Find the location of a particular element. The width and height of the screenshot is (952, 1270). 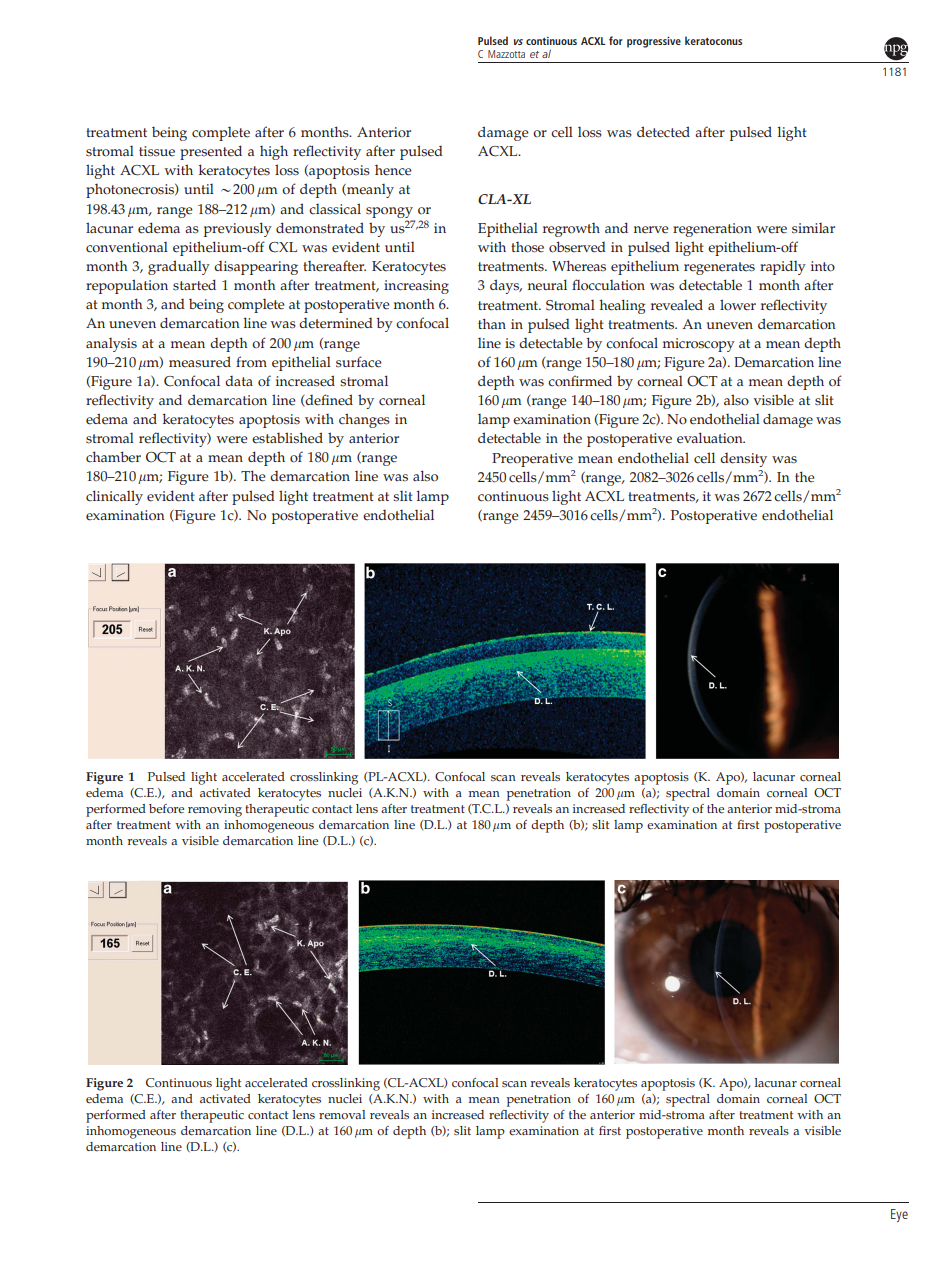

keratoconus is located at coordinates (713, 40).
